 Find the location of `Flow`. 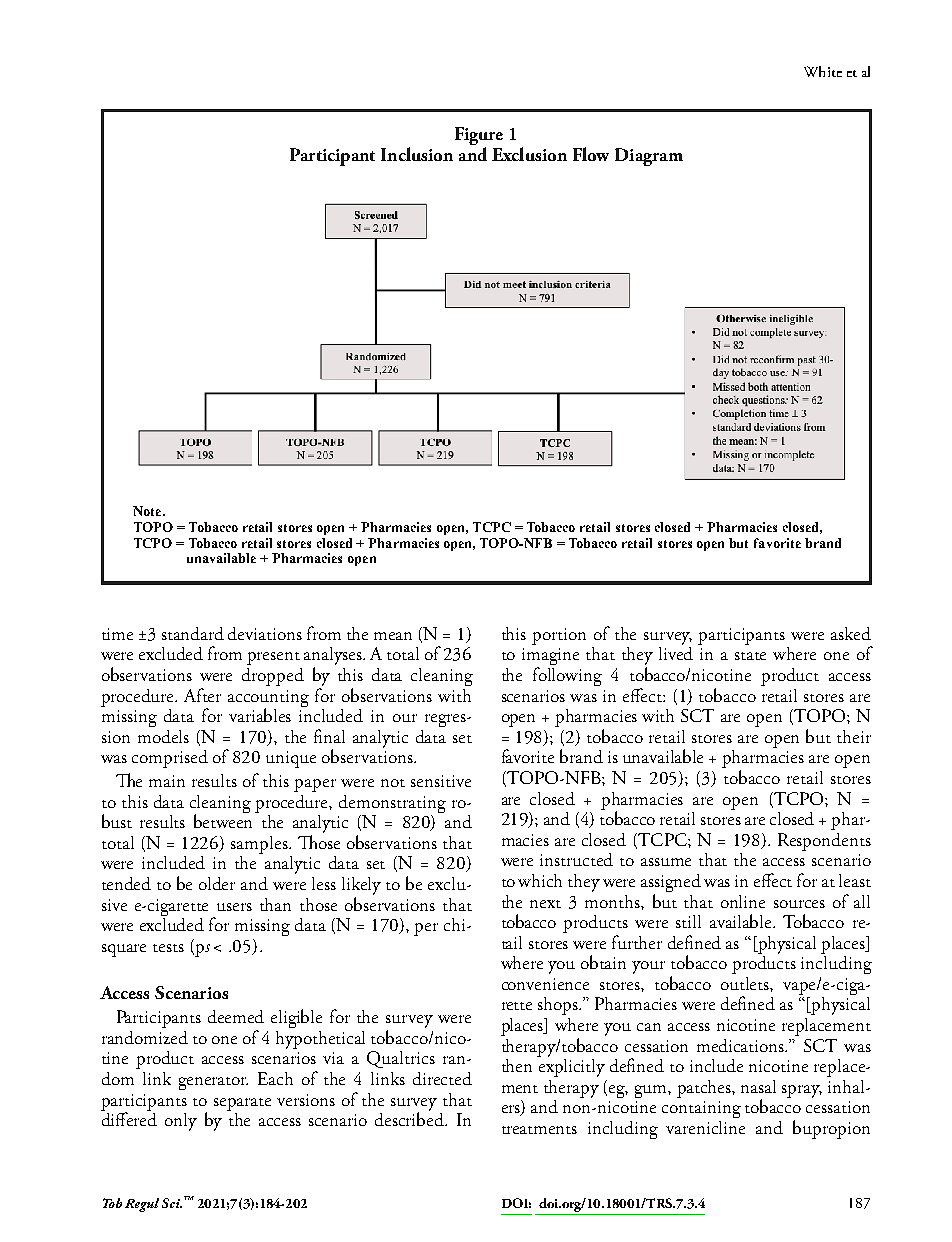

Flow is located at coordinates (591, 154).
